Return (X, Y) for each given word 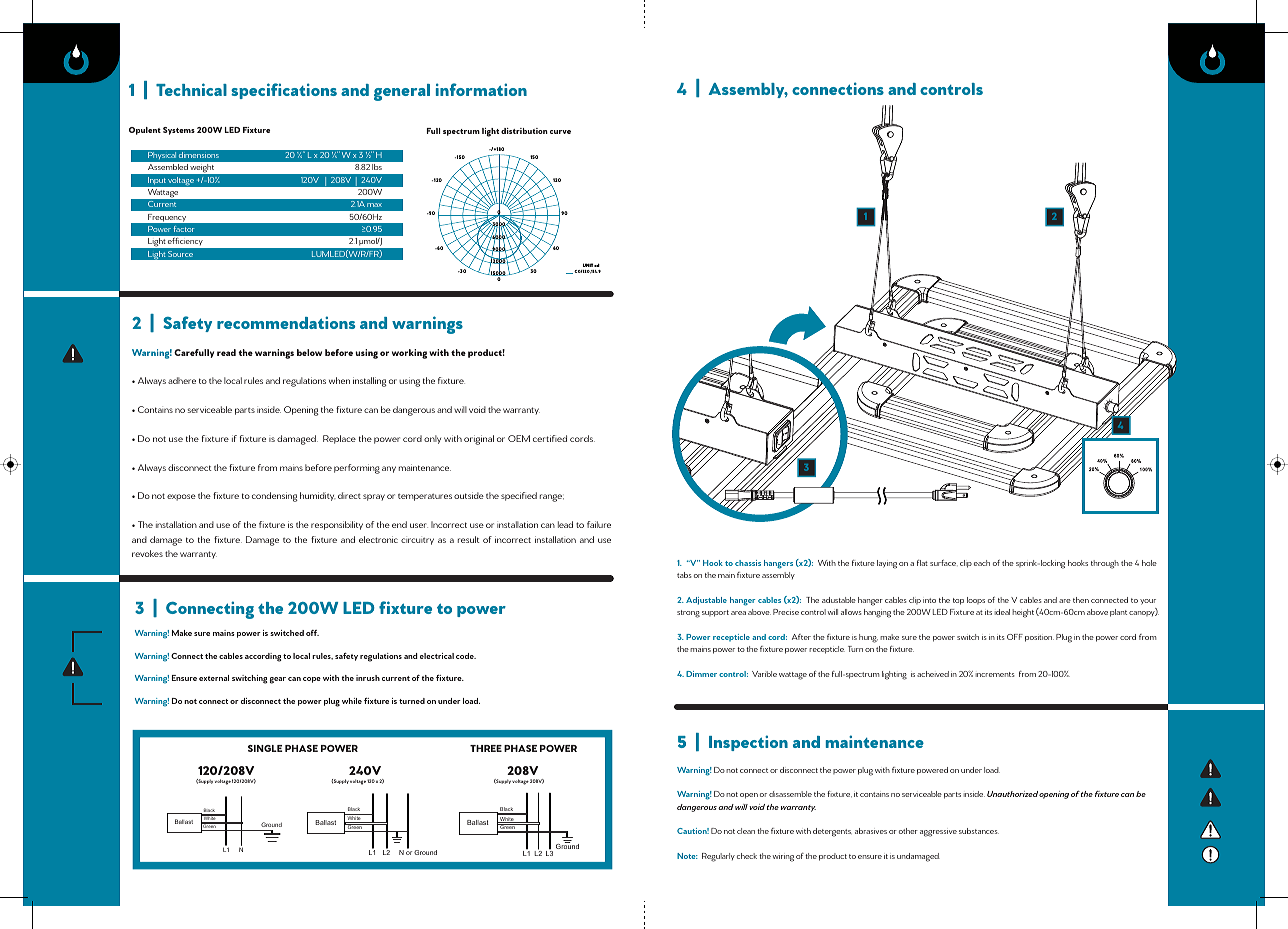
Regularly (718, 857)
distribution (524, 131)
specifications (284, 91)
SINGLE (265, 748)
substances (979, 831)
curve (560, 132)
